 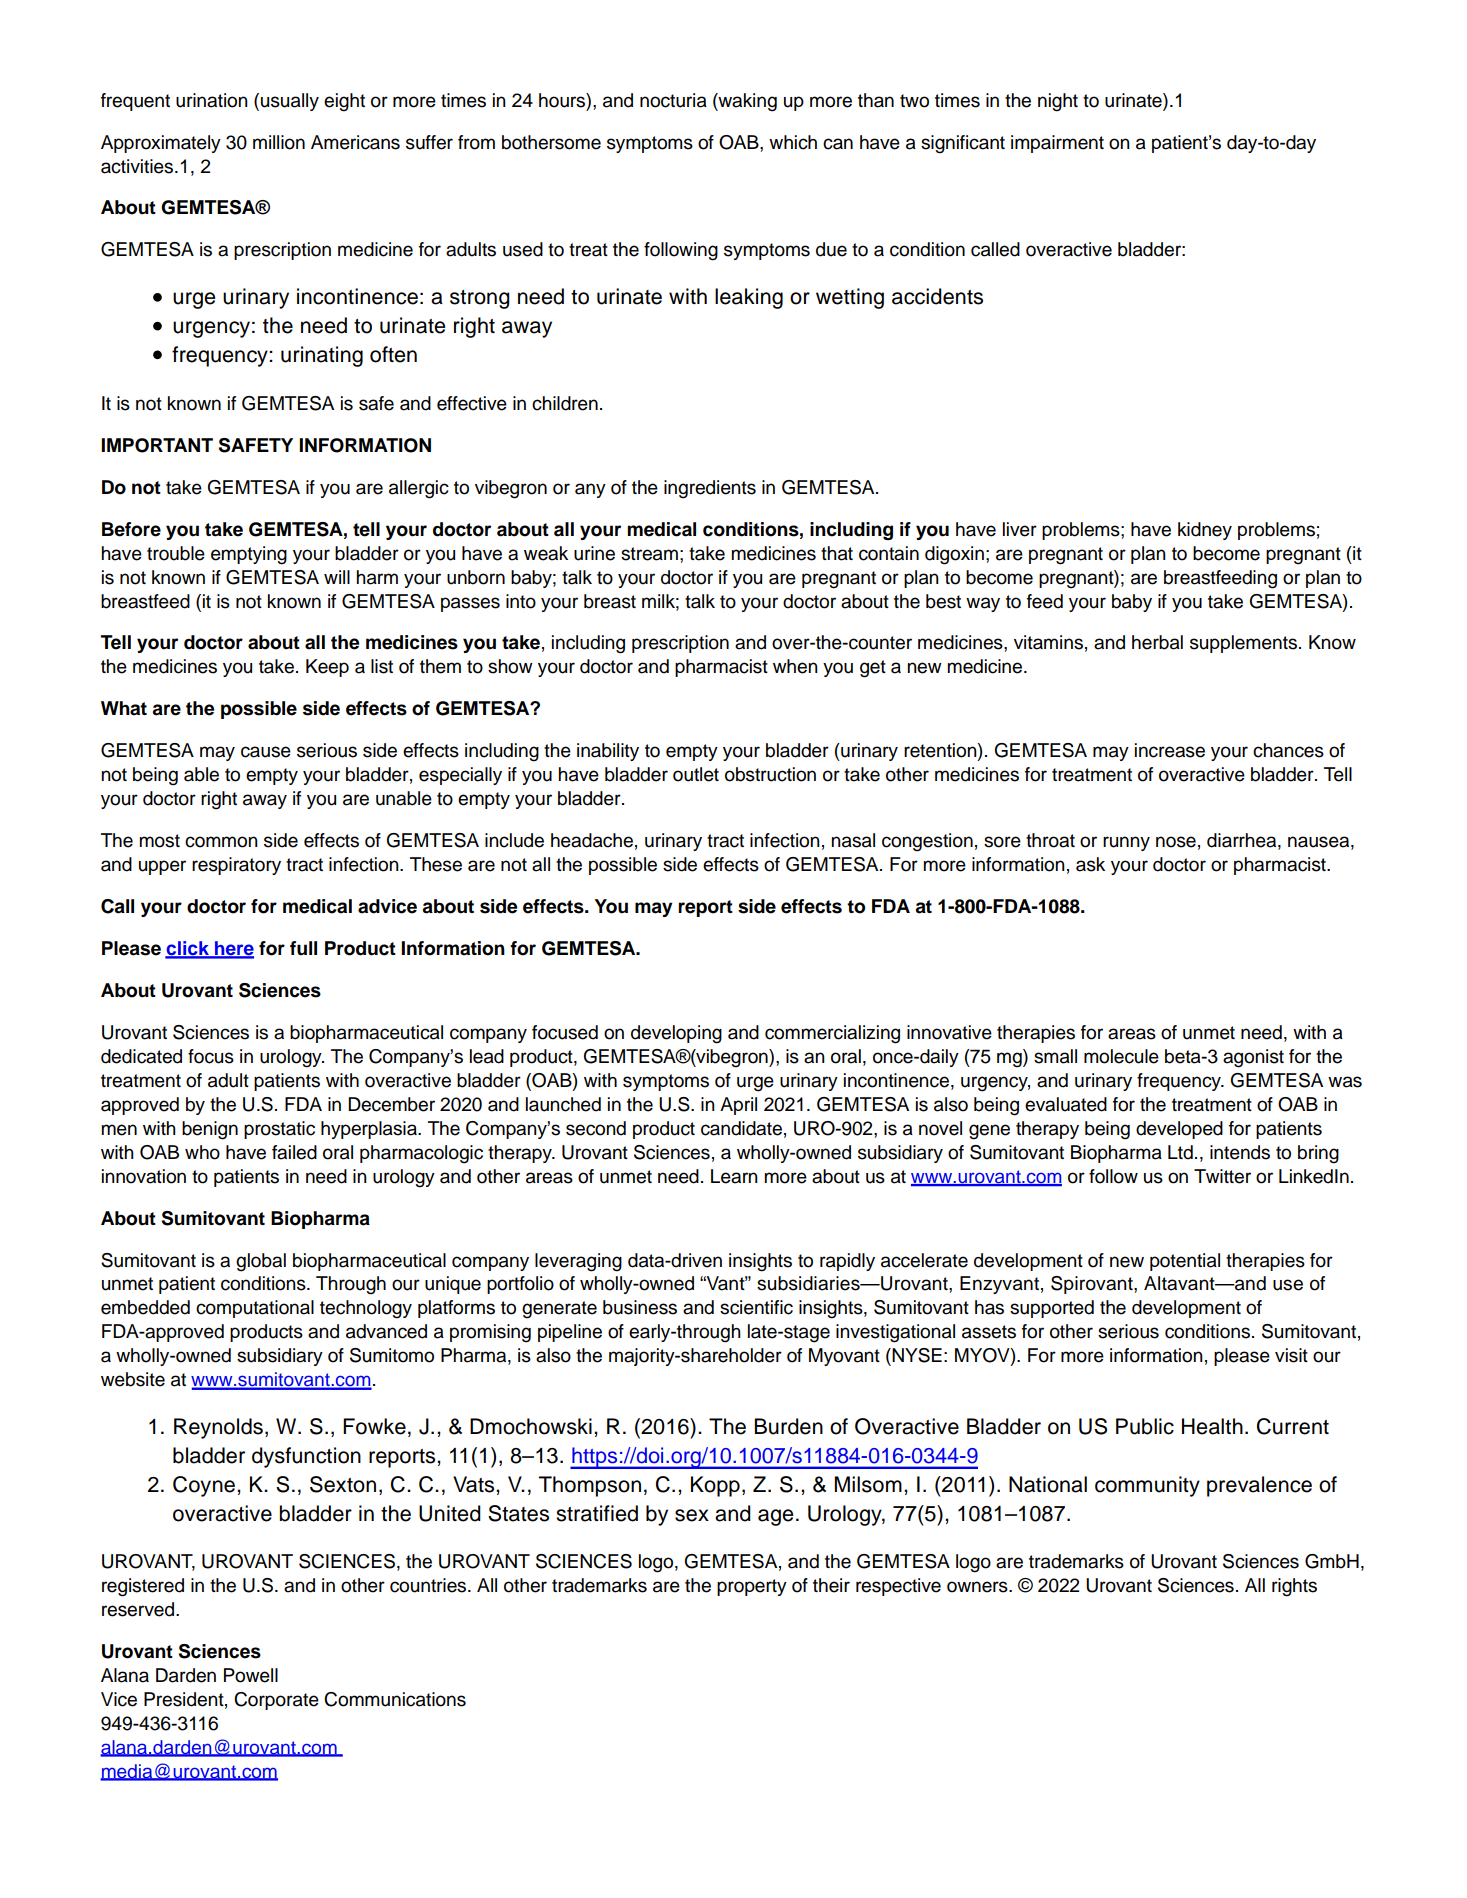 What do you see at coordinates (853, 840) in the image?
I see `nasal` at bounding box center [853, 840].
